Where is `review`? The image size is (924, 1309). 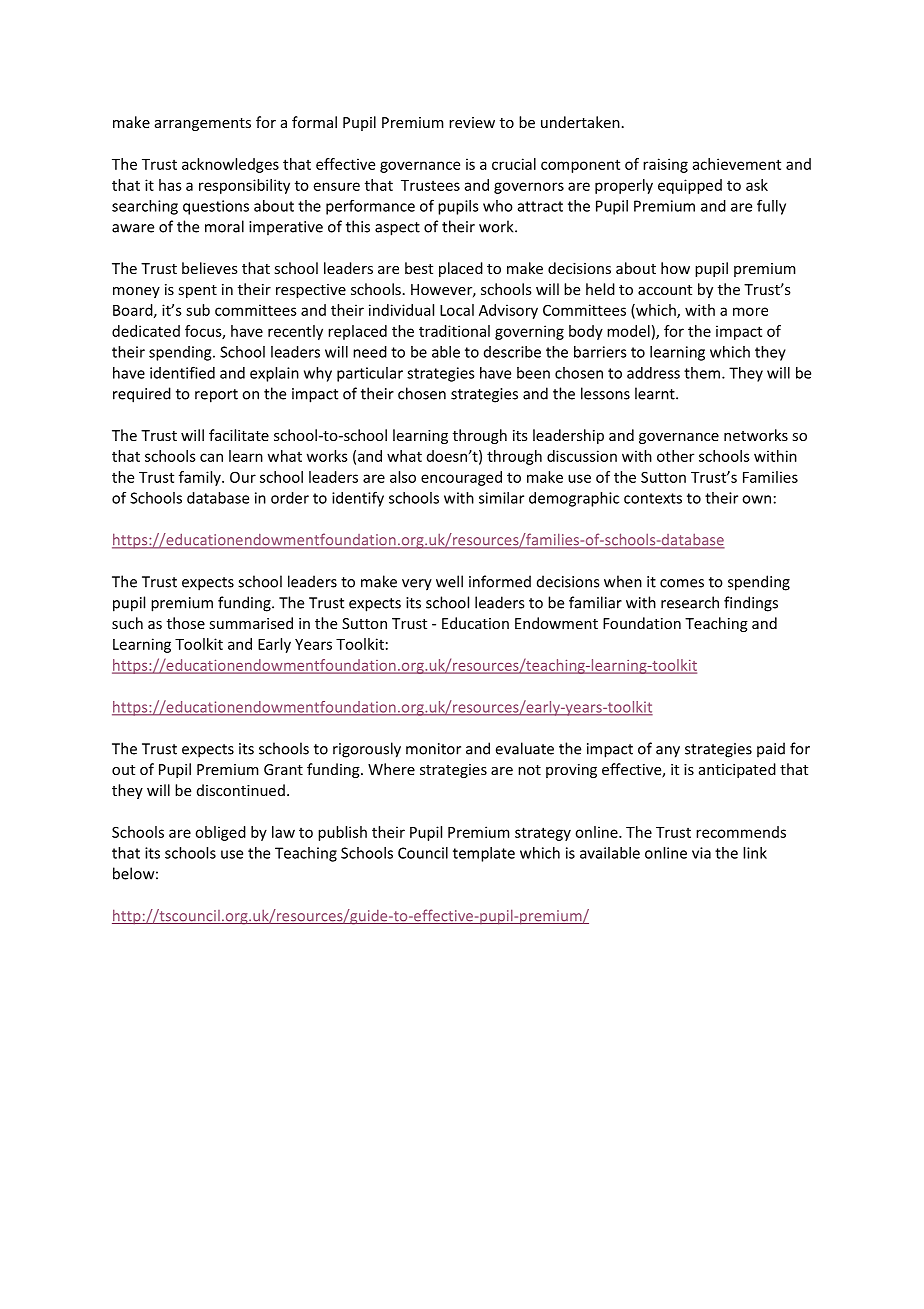
review is located at coordinates (472, 122).
